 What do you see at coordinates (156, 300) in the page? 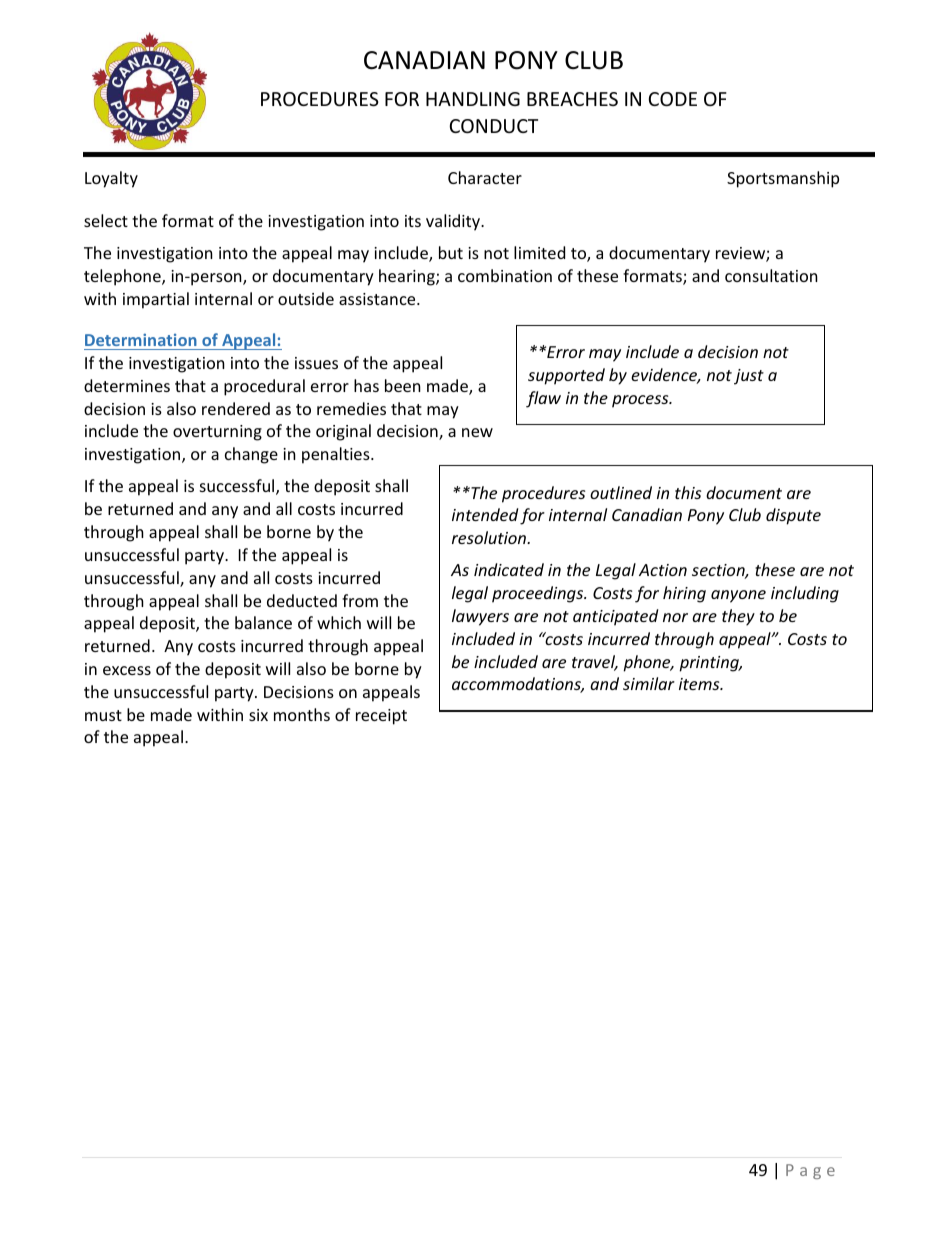
I see `impartial` at bounding box center [156, 300].
